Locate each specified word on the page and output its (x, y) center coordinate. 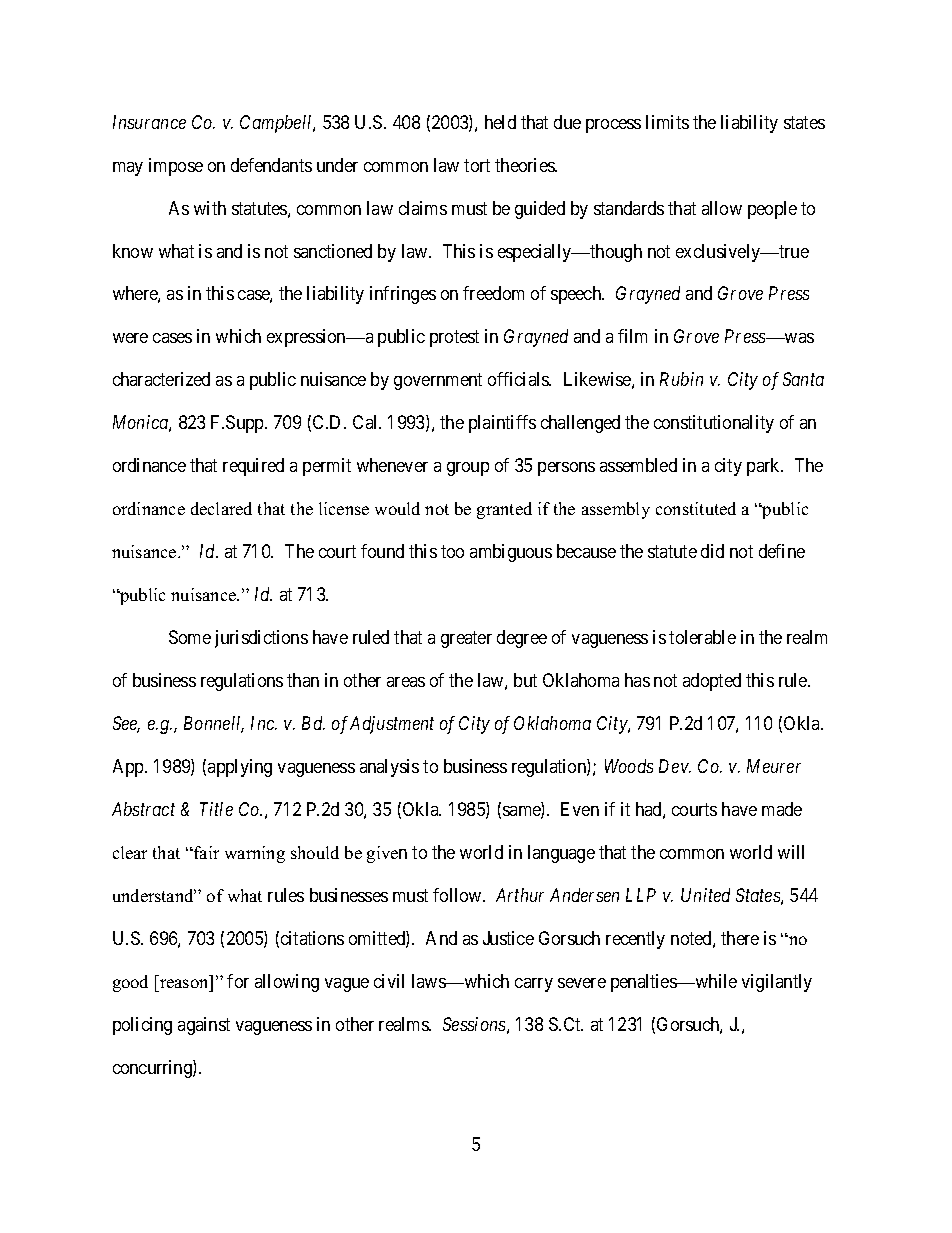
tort (477, 165)
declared (221, 508)
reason (183, 983)
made (782, 809)
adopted (712, 682)
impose (176, 167)
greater (466, 640)
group (468, 469)
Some (190, 637)
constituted (696, 508)
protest (454, 339)
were (130, 338)
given (387, 854)
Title (216, 809)
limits (667, 122)
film (632, 336)
